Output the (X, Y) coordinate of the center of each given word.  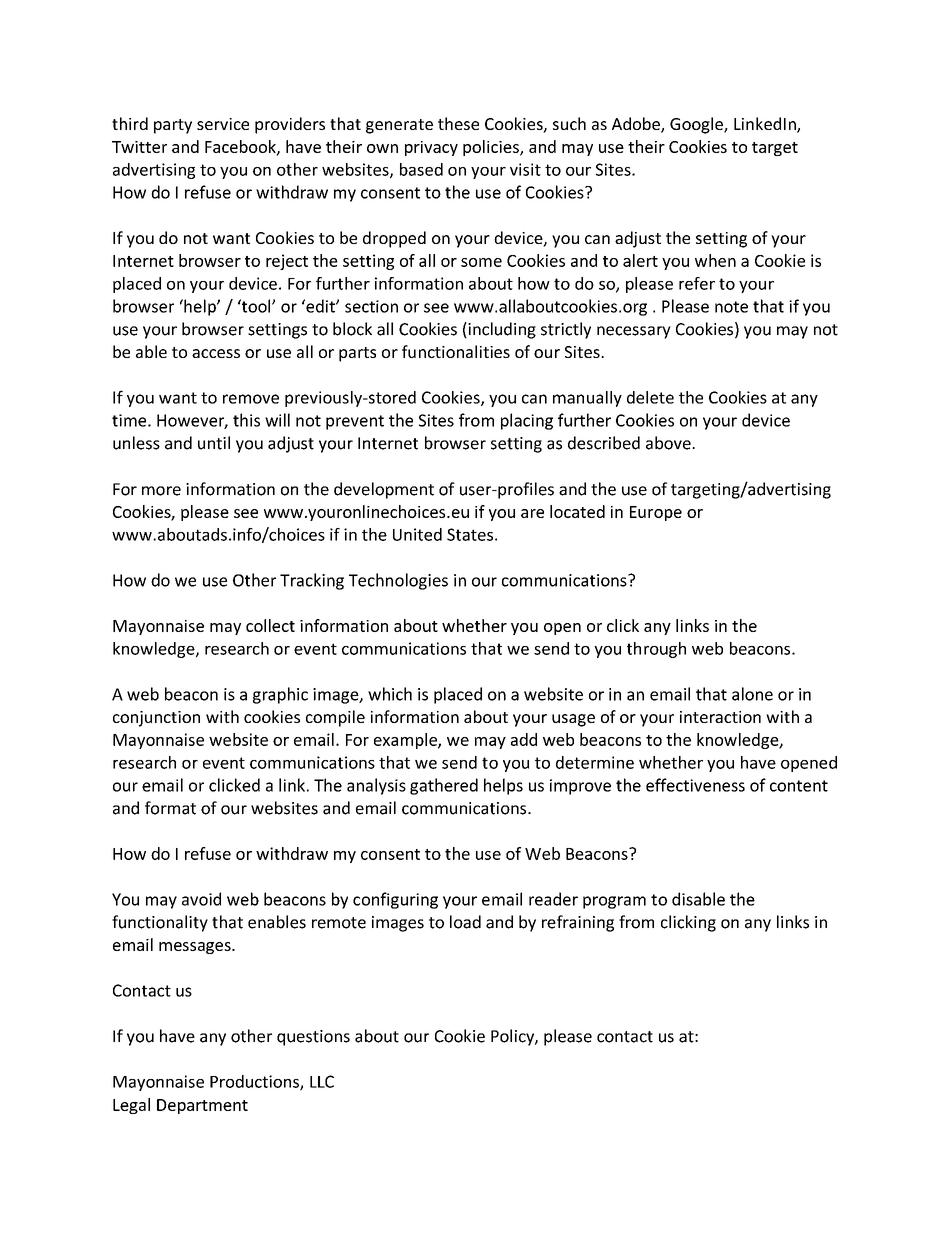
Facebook (241, 147)
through (656, 650)
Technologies (398, 581)
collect (270, 625)
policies (492, 148)
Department (202, 1106)
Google (697, 125)
